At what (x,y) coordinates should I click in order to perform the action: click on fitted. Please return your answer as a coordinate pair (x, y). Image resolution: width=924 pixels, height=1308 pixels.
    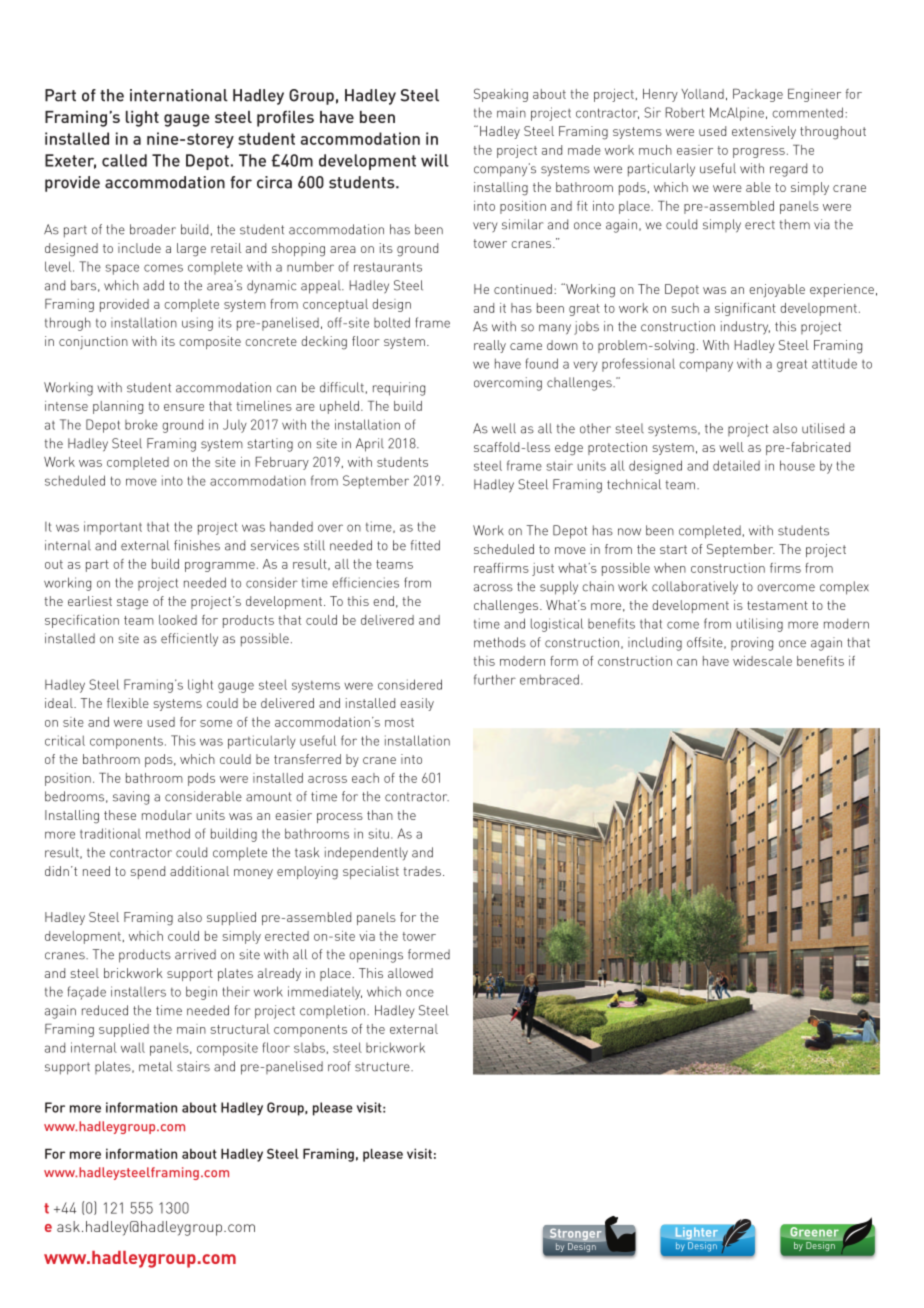
    Looking at the image, I should click on (425, 545).
